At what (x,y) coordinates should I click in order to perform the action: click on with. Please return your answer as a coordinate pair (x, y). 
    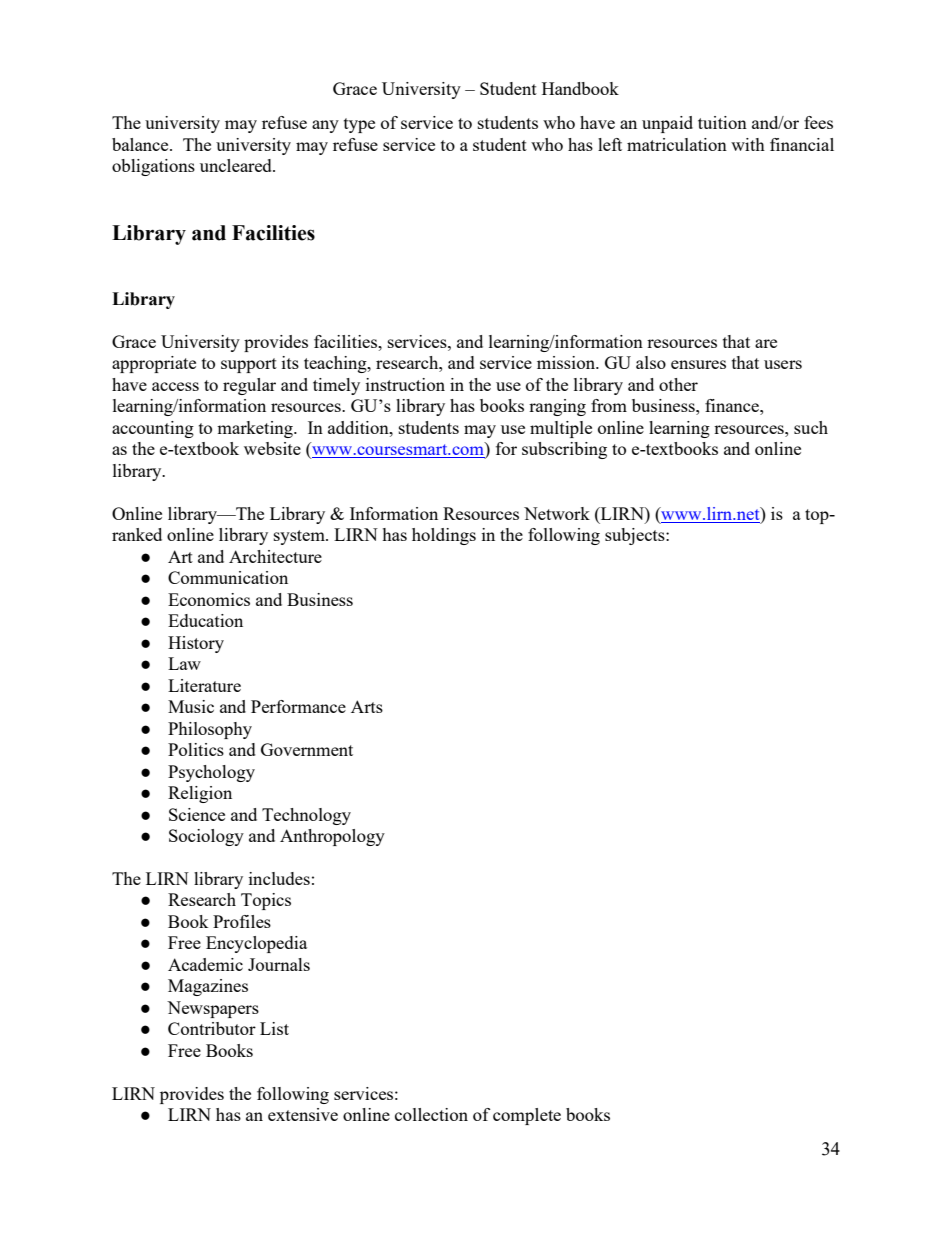
    Looking at the image, I should click on (748, 144).
